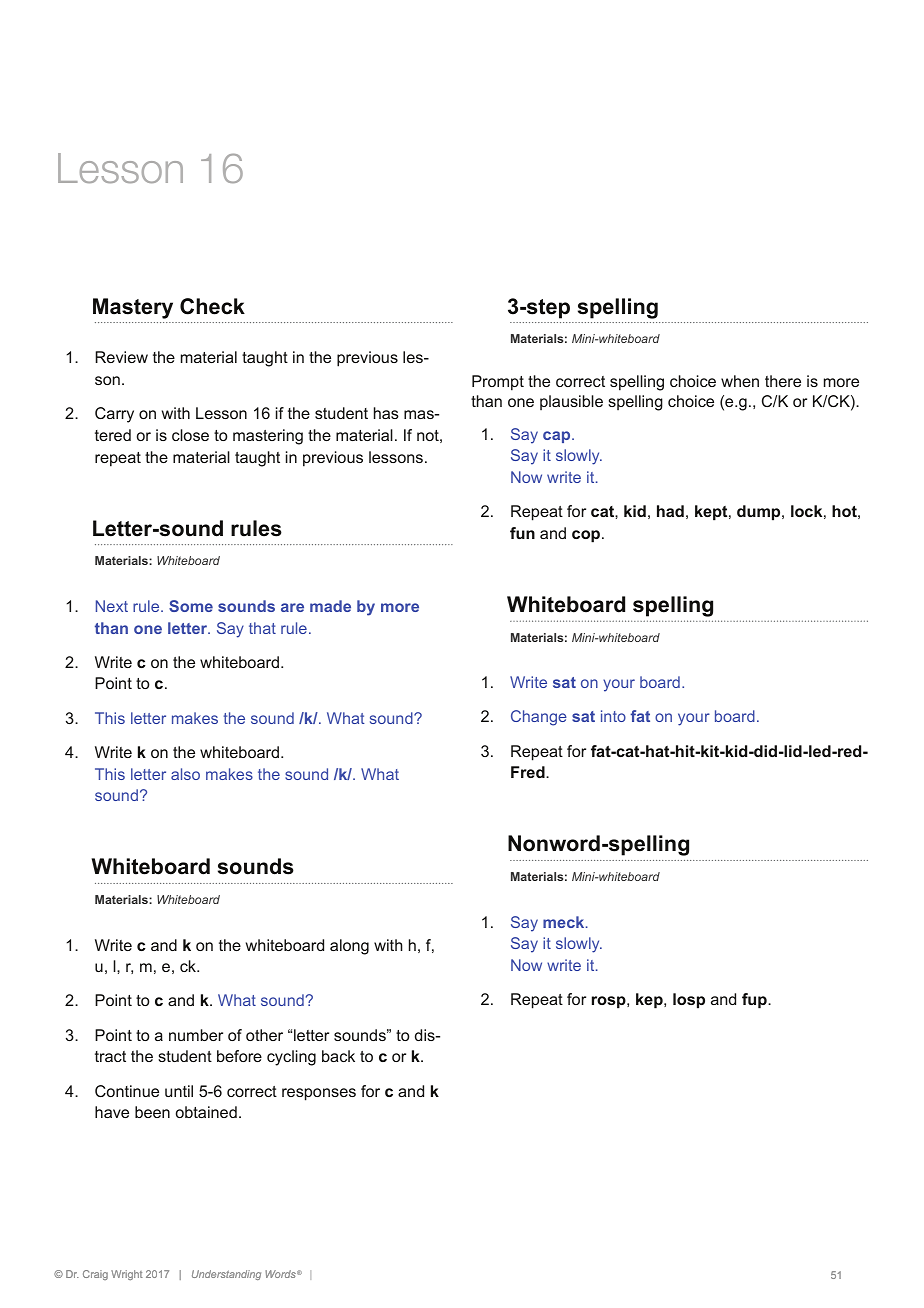 The width and height of the document is (924, 1308). I want to click on fun, so click(522, 533).
